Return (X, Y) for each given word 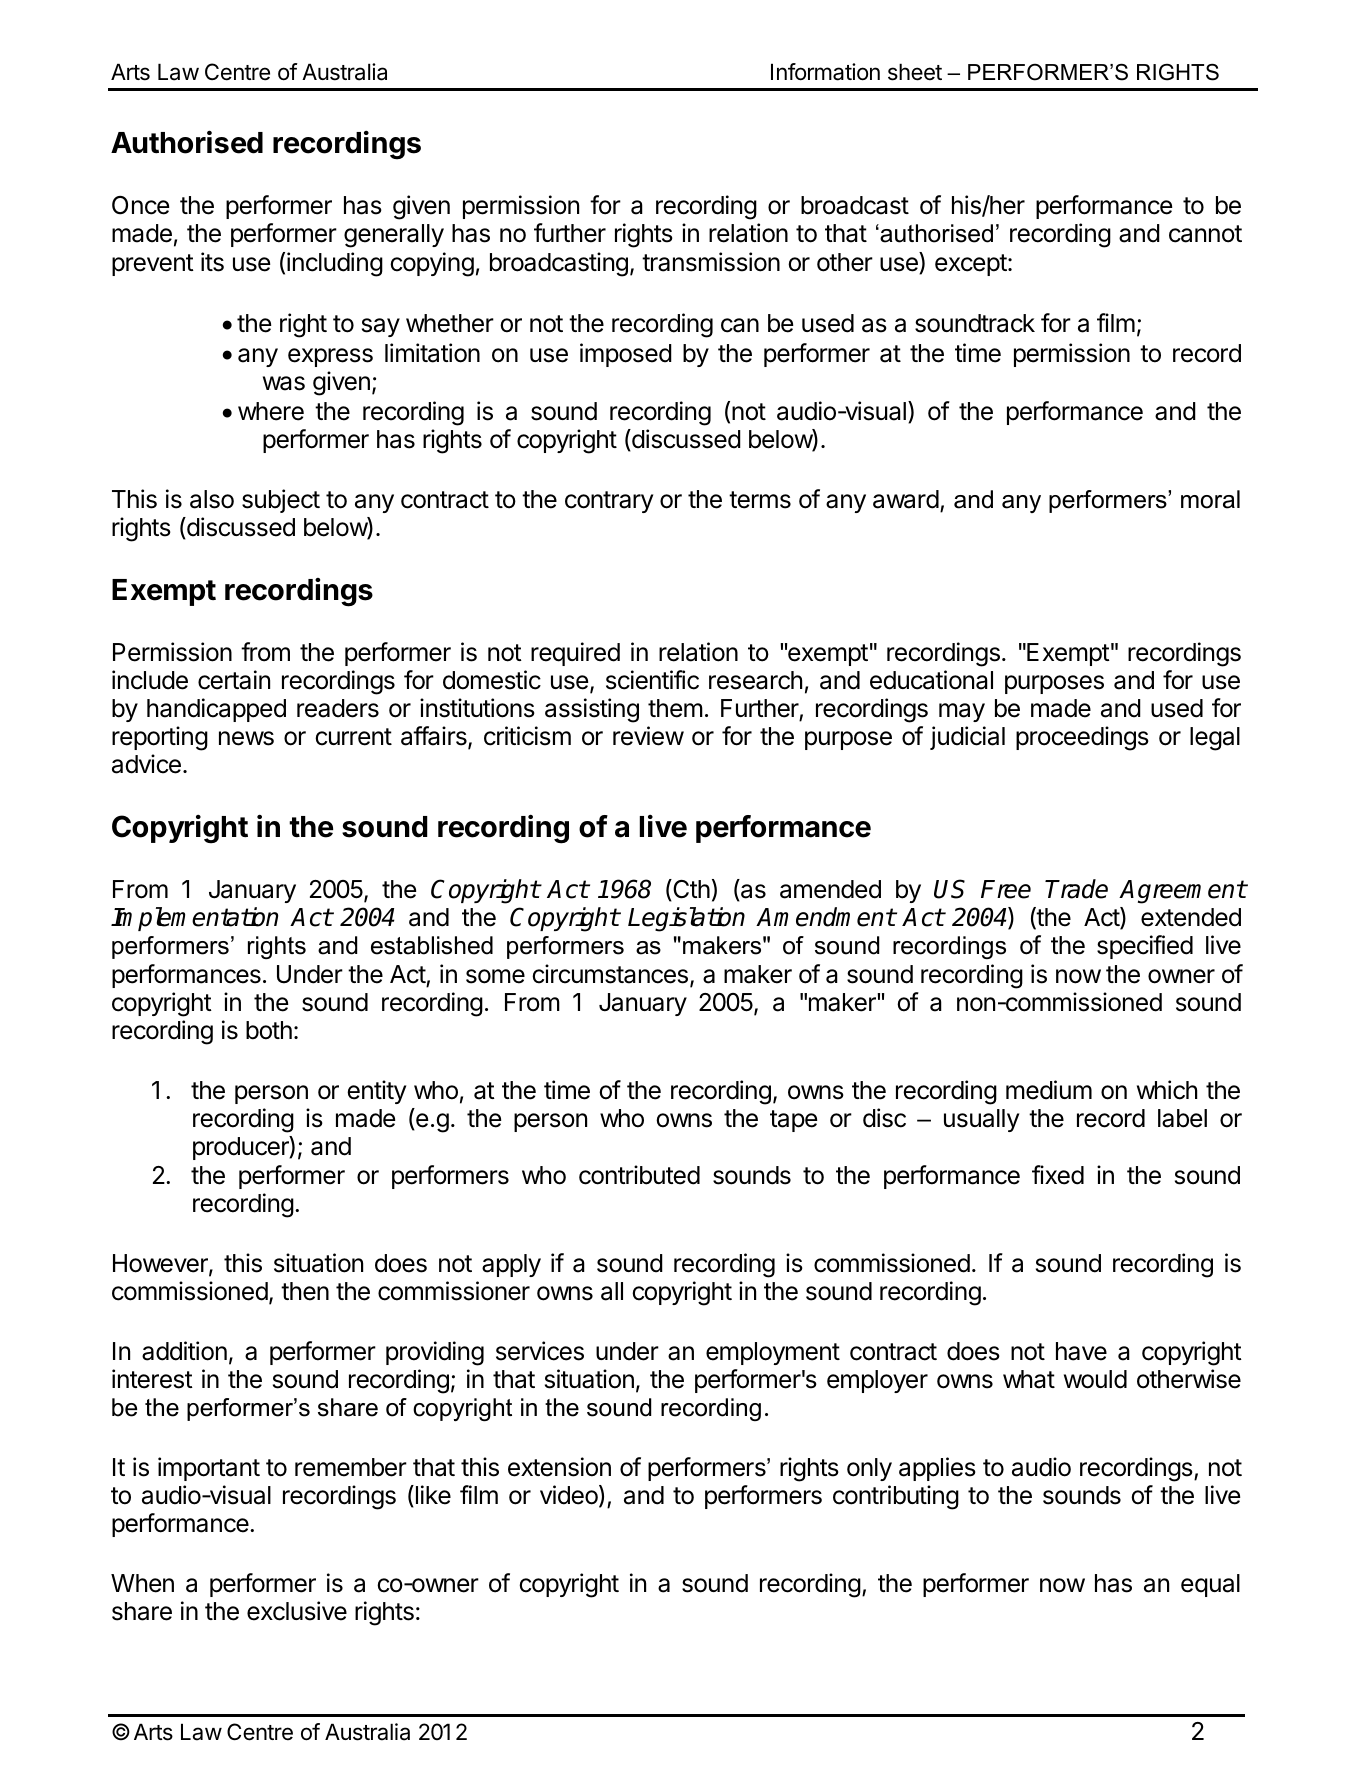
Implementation (194, 919)
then (305, 1291)
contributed (639, 1175)
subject (281, 501)
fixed (1058, 1175)
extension (559, 1467)
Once (140, 205)
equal (1210, 1585)
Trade (1076, 889)
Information (825, 72)
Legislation (686, 919)
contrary (609, 502)
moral (1210, 499)
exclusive (297, 1611)
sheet (915, 72)
